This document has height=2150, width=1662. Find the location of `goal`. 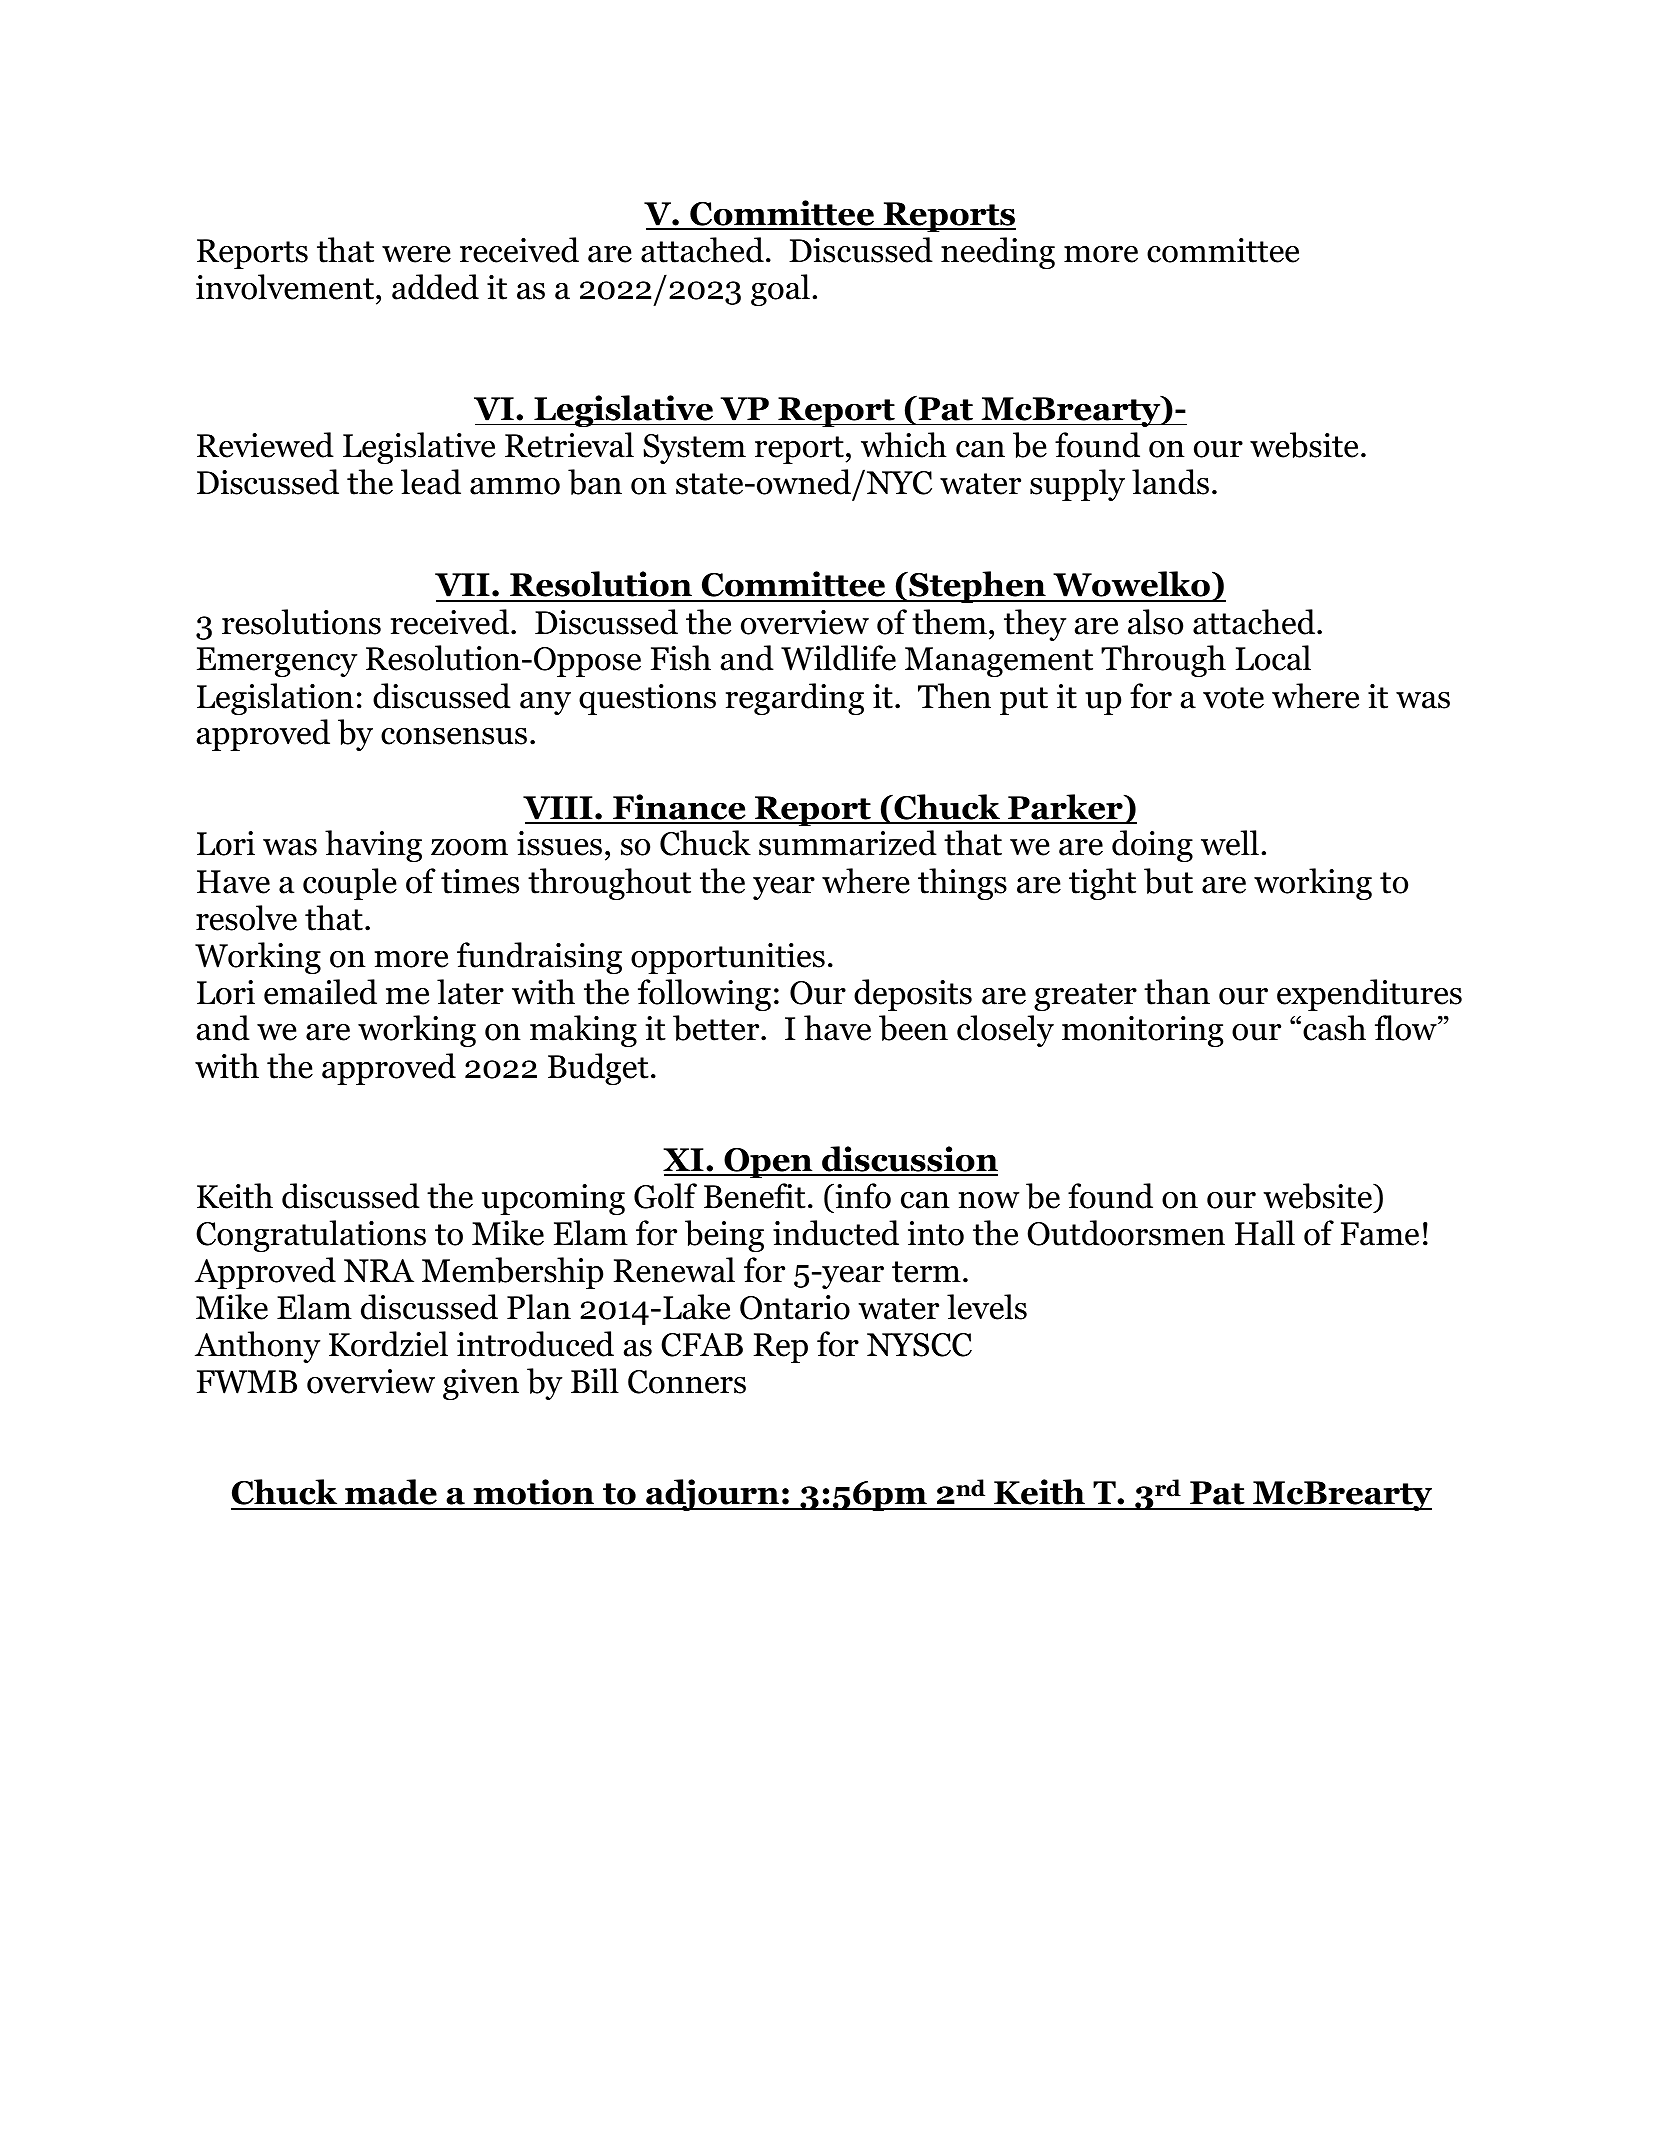

goal is located at coordinates (780, 290).
